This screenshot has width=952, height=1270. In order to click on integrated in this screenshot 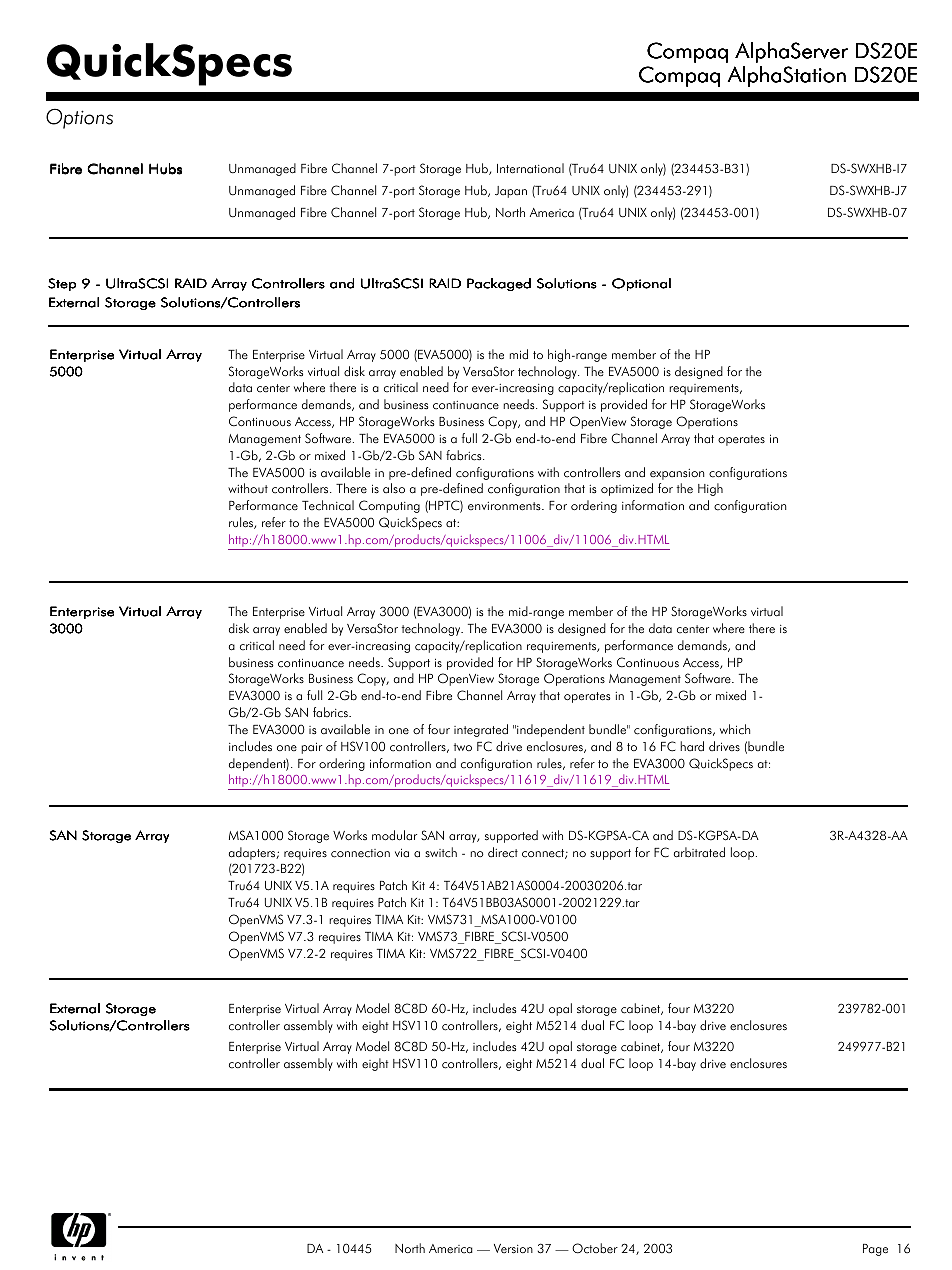, I will do `click(481, 730)`.
